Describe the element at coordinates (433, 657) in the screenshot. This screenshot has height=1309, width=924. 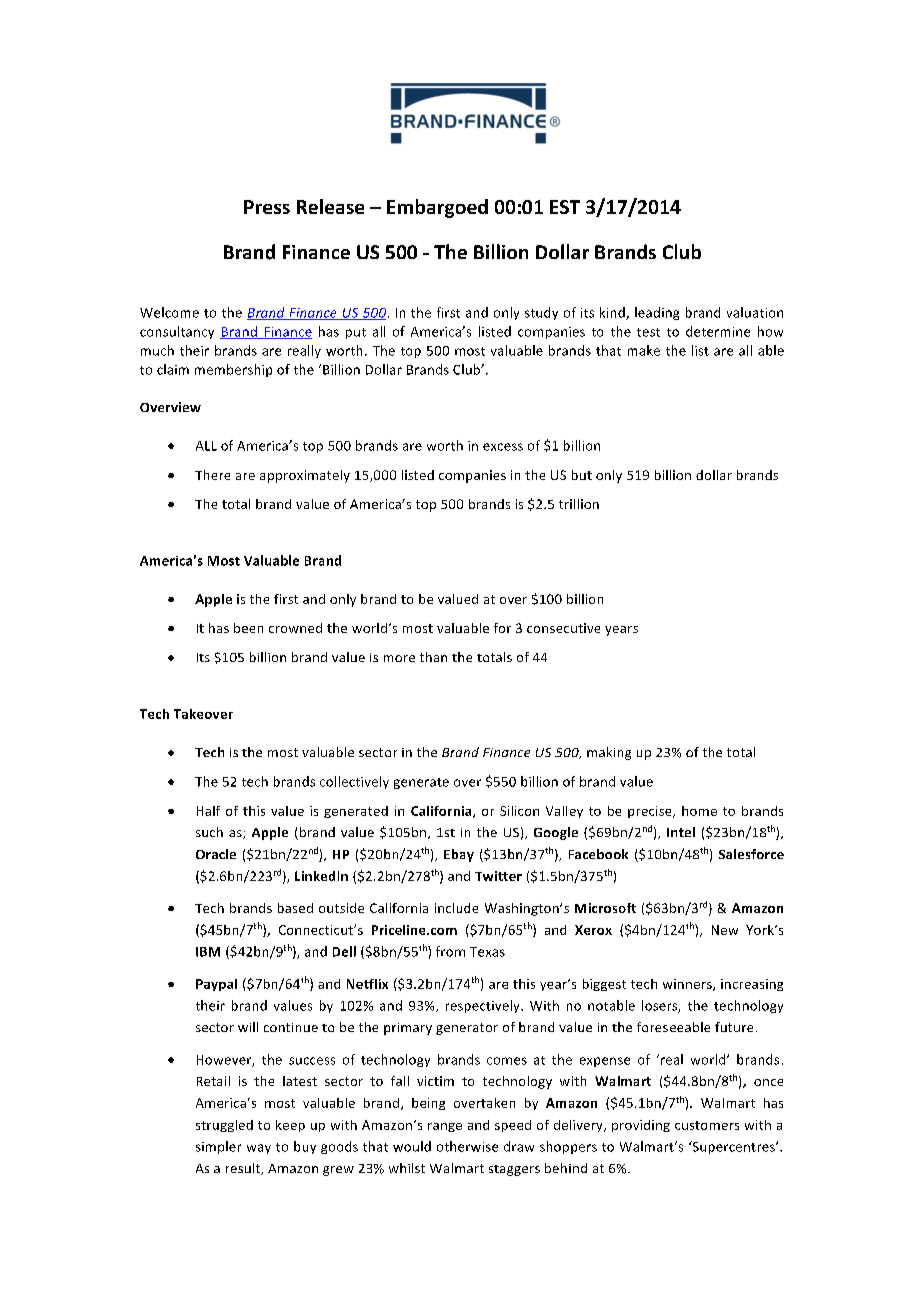
I see `than` at that location.
